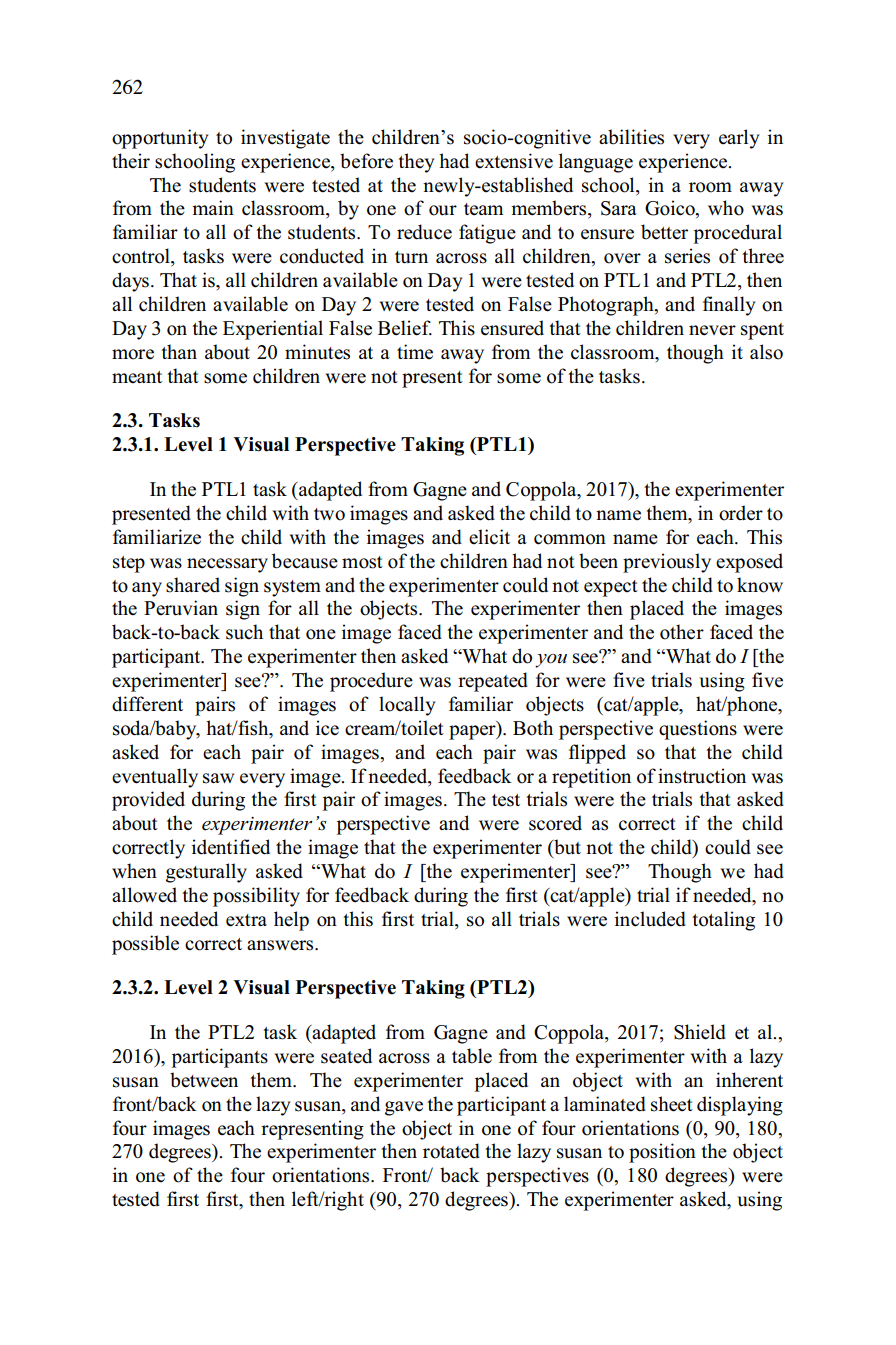 This image has width=896, height=1345. I want to click on such, so click(244, 632).
